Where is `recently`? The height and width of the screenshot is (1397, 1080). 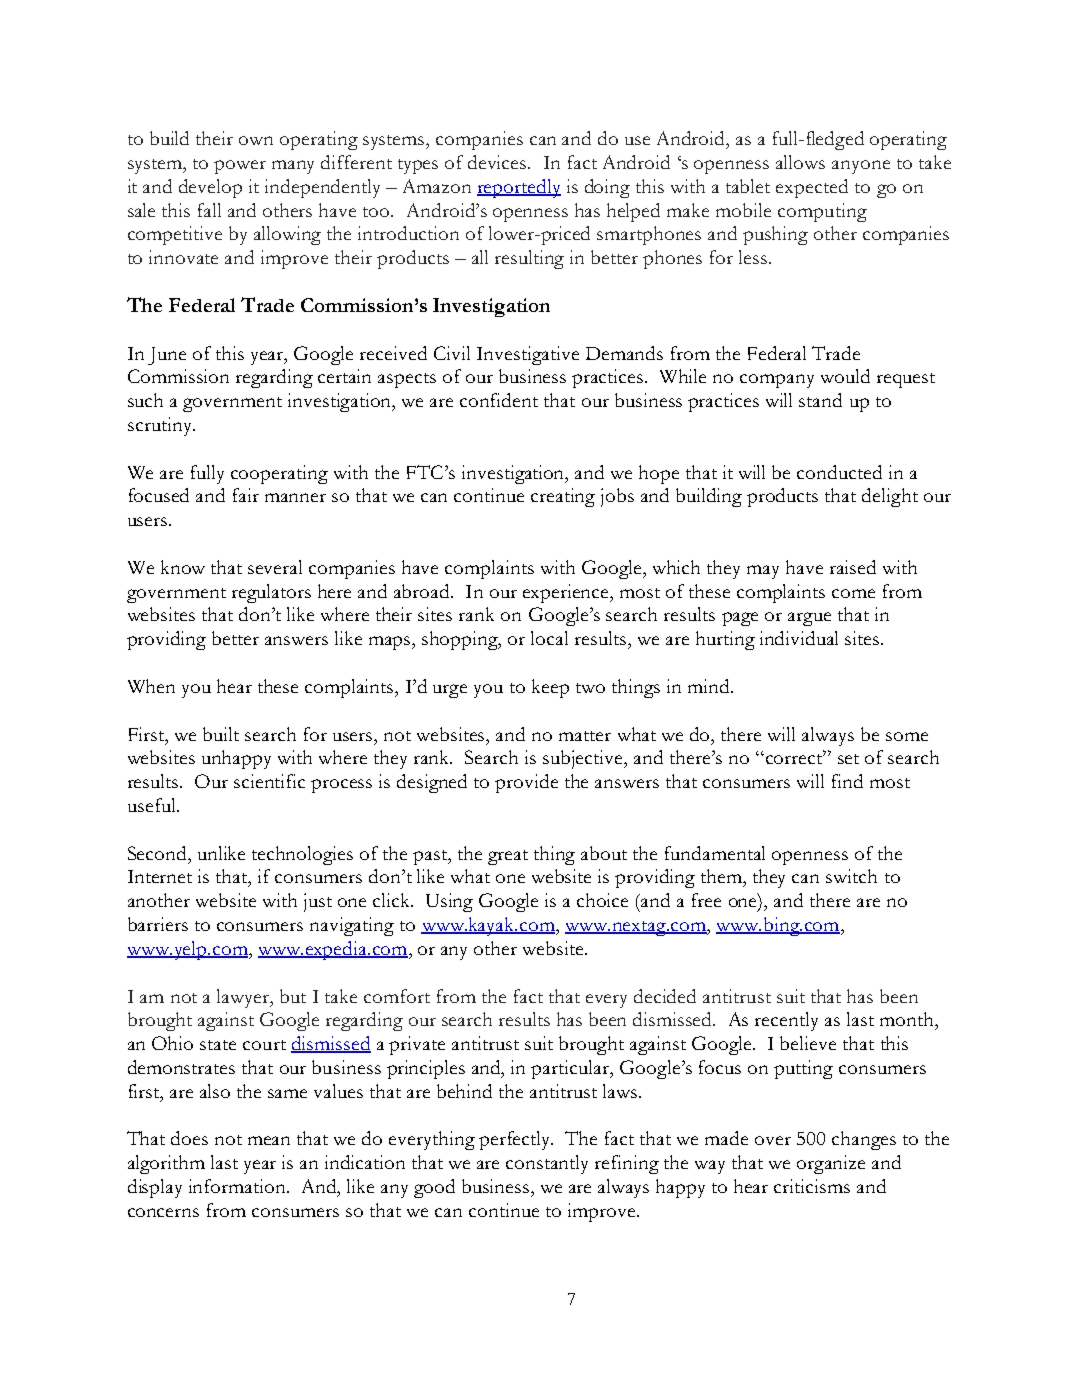 recently is located at coordinates (786, 1021).
